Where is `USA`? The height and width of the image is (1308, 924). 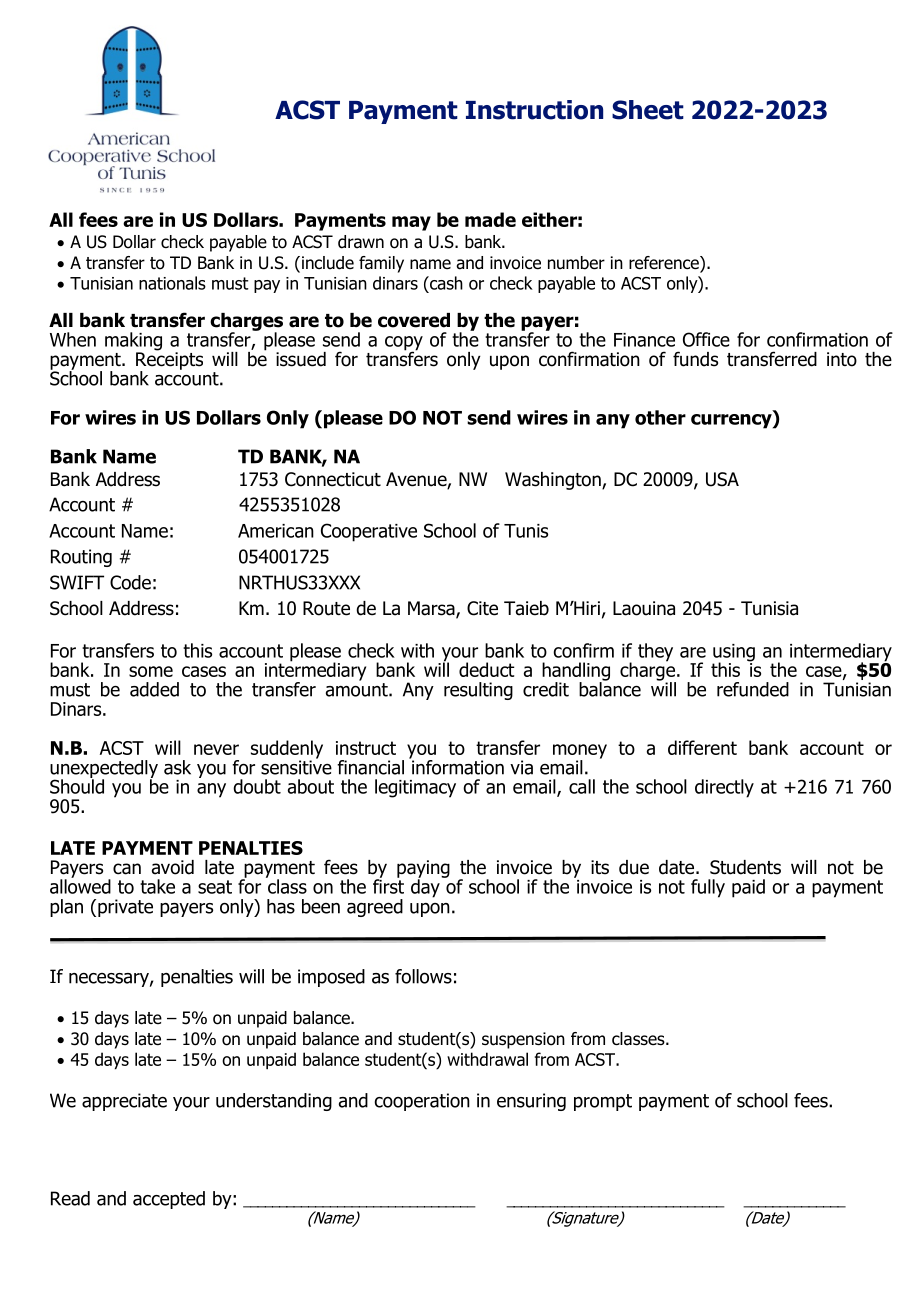 USA is located at coordinates (722, 479).
